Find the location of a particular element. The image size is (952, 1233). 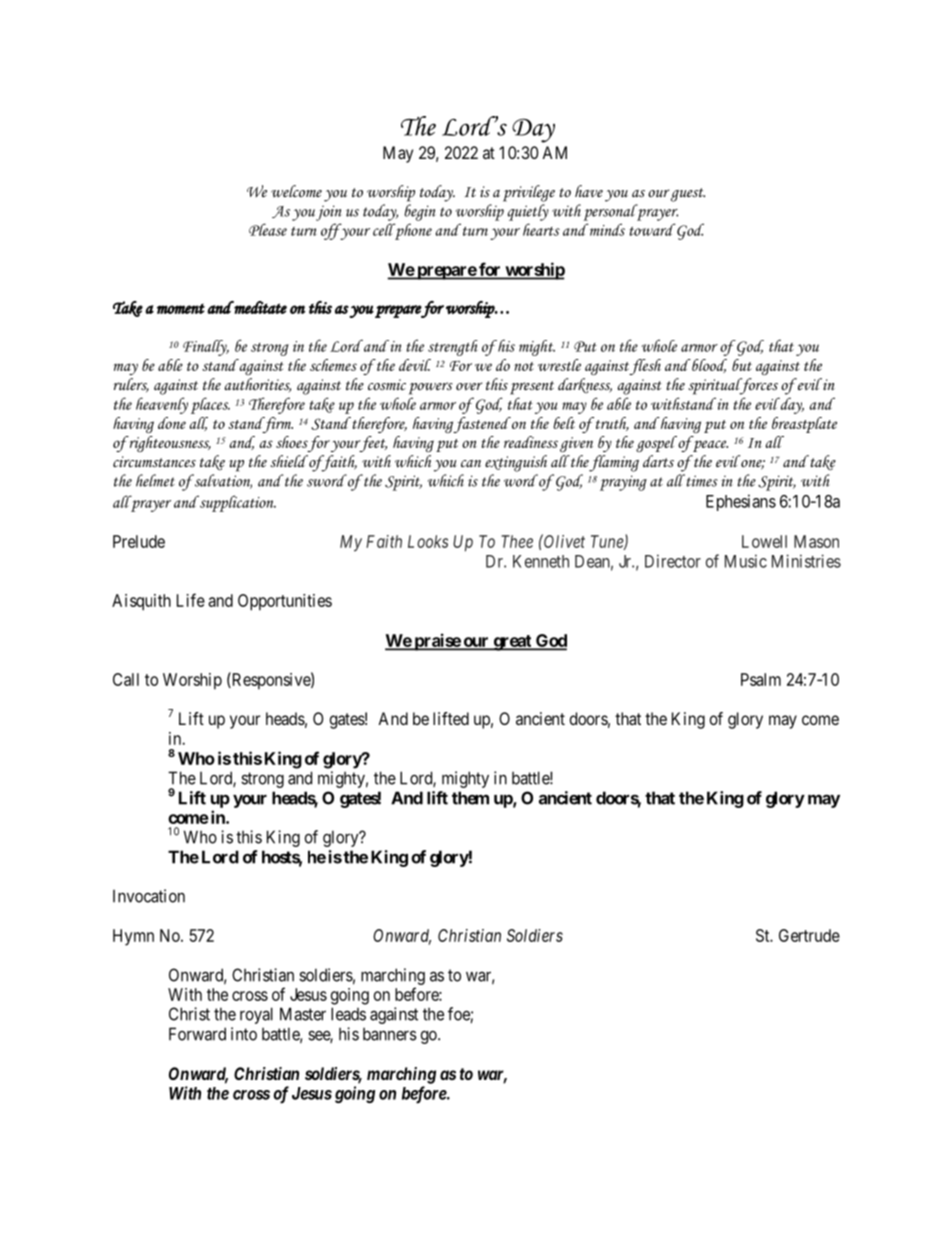

Please is located at coordinates (268, 229).
